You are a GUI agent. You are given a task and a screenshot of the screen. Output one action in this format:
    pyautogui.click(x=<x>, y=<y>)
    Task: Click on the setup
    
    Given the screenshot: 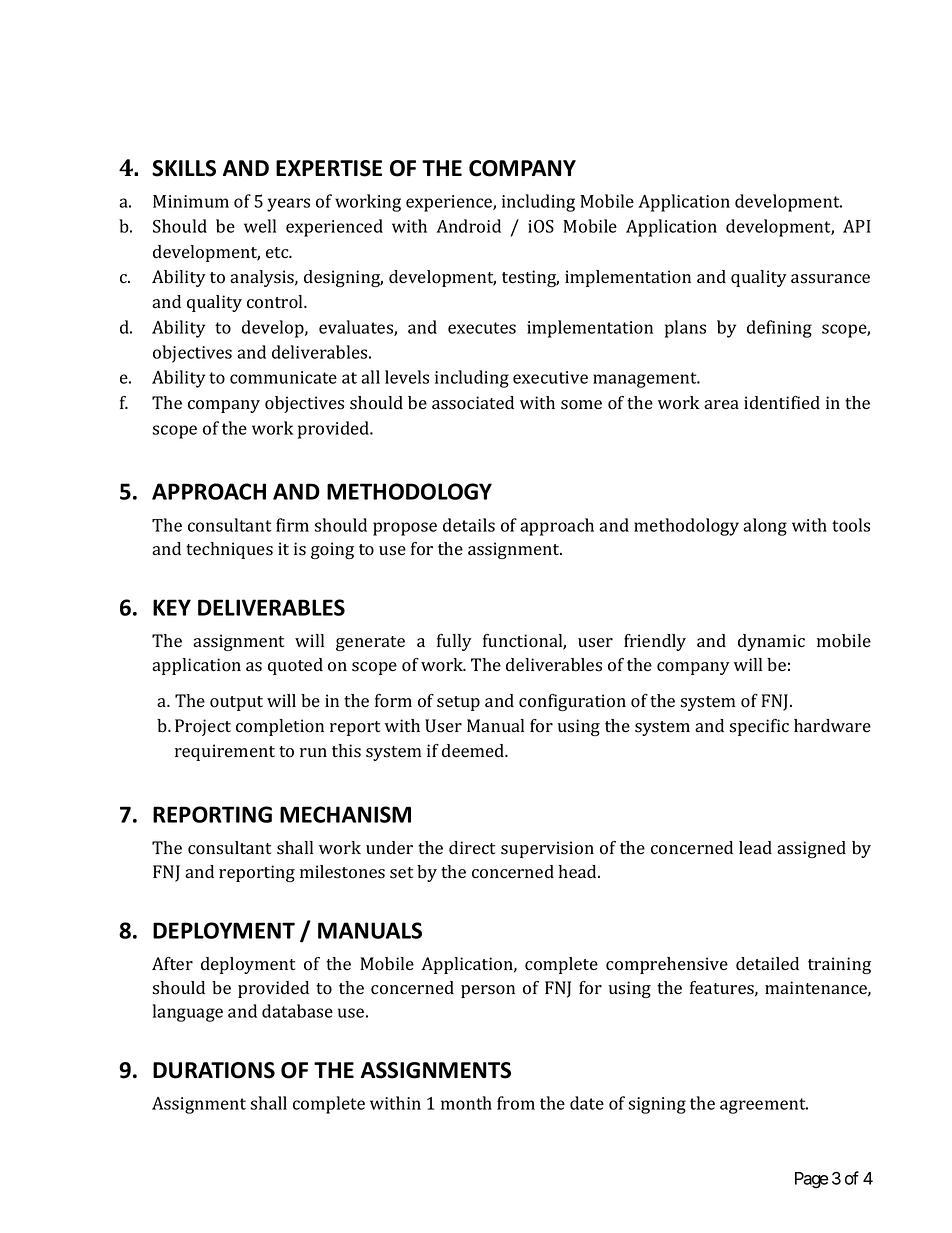 What is the action you would take?
    pyautogui.click(x=458, y=703)
